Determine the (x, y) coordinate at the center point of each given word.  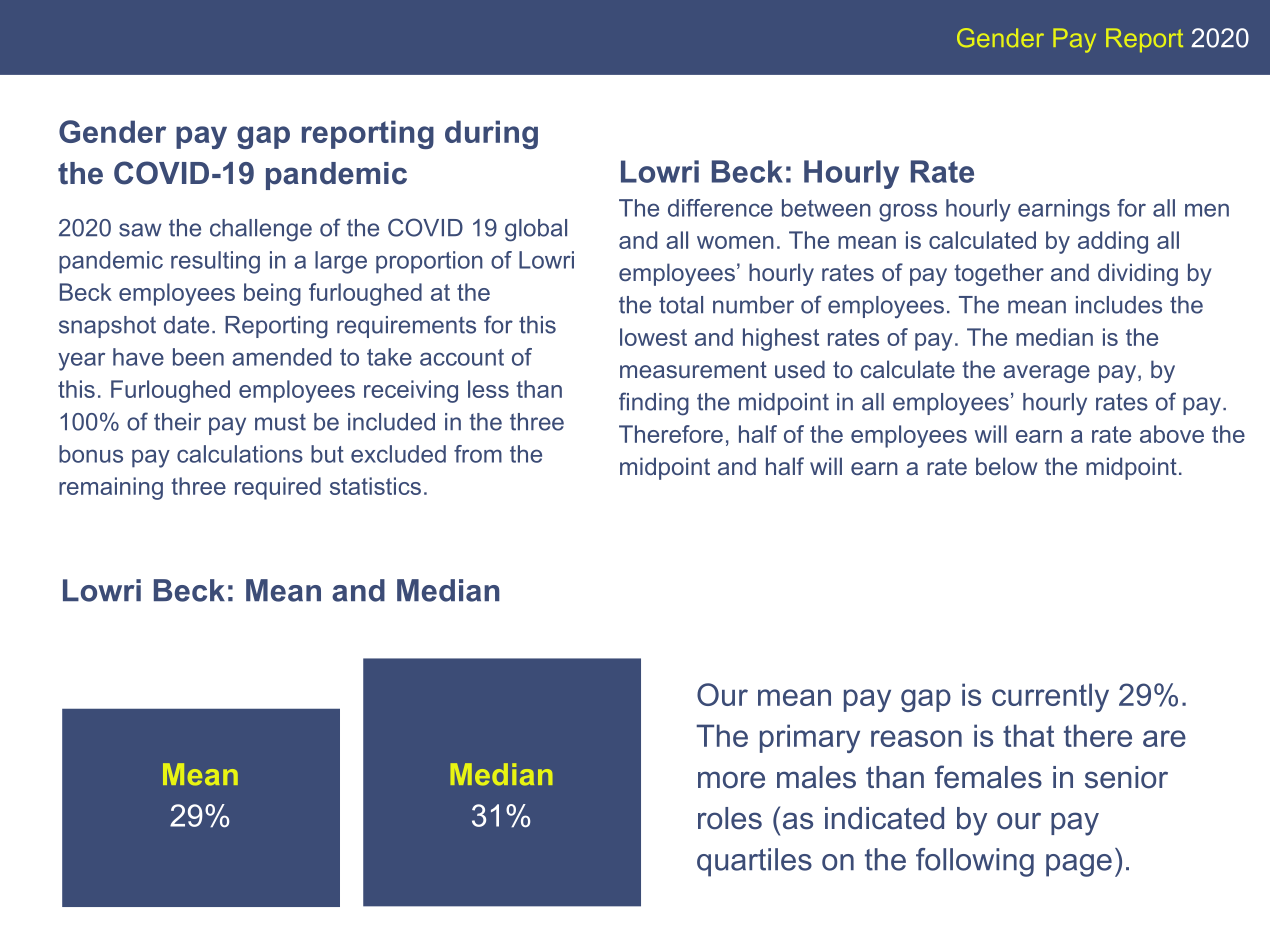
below (1006, 466)
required (278, 488)
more (731, 780)
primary (810, 738)
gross (908, 212)
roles (730, 818)
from (478, 454)
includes (1119, 305)
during (491, 134)
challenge (261, 230)
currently (1050, 697)
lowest (653, 337)
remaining (111, 488)
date (186, 325)
